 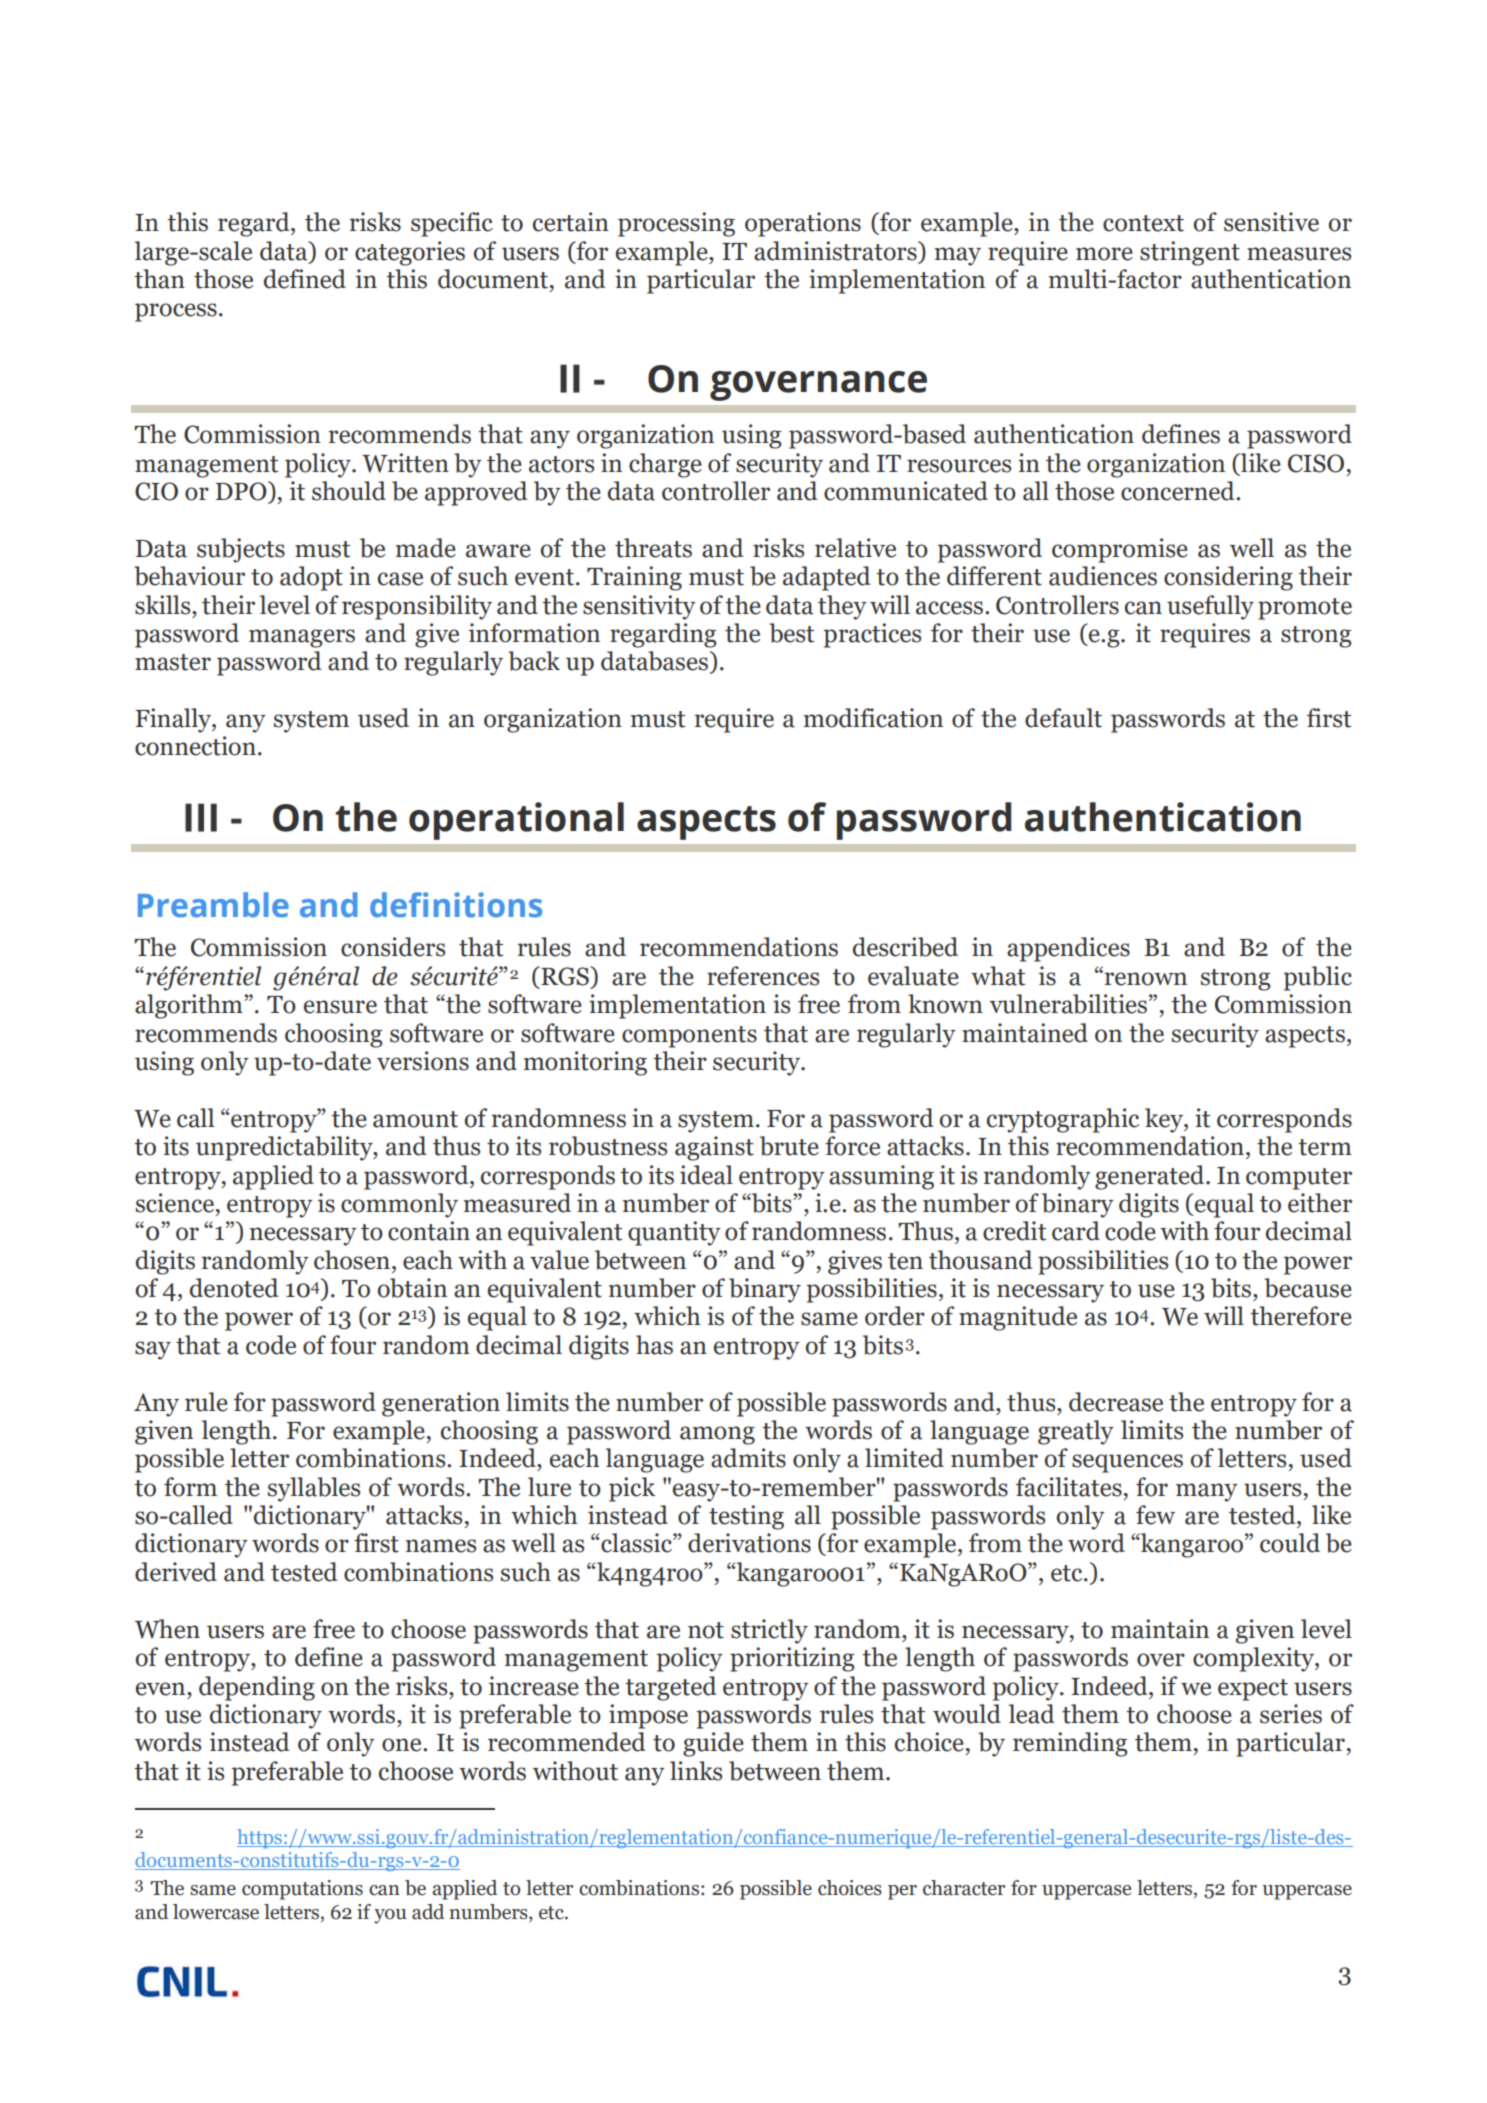 What do you see at coordinates (1145, 979) in the screenshot?
I see `renown` at bounding box center [1145, 979].
